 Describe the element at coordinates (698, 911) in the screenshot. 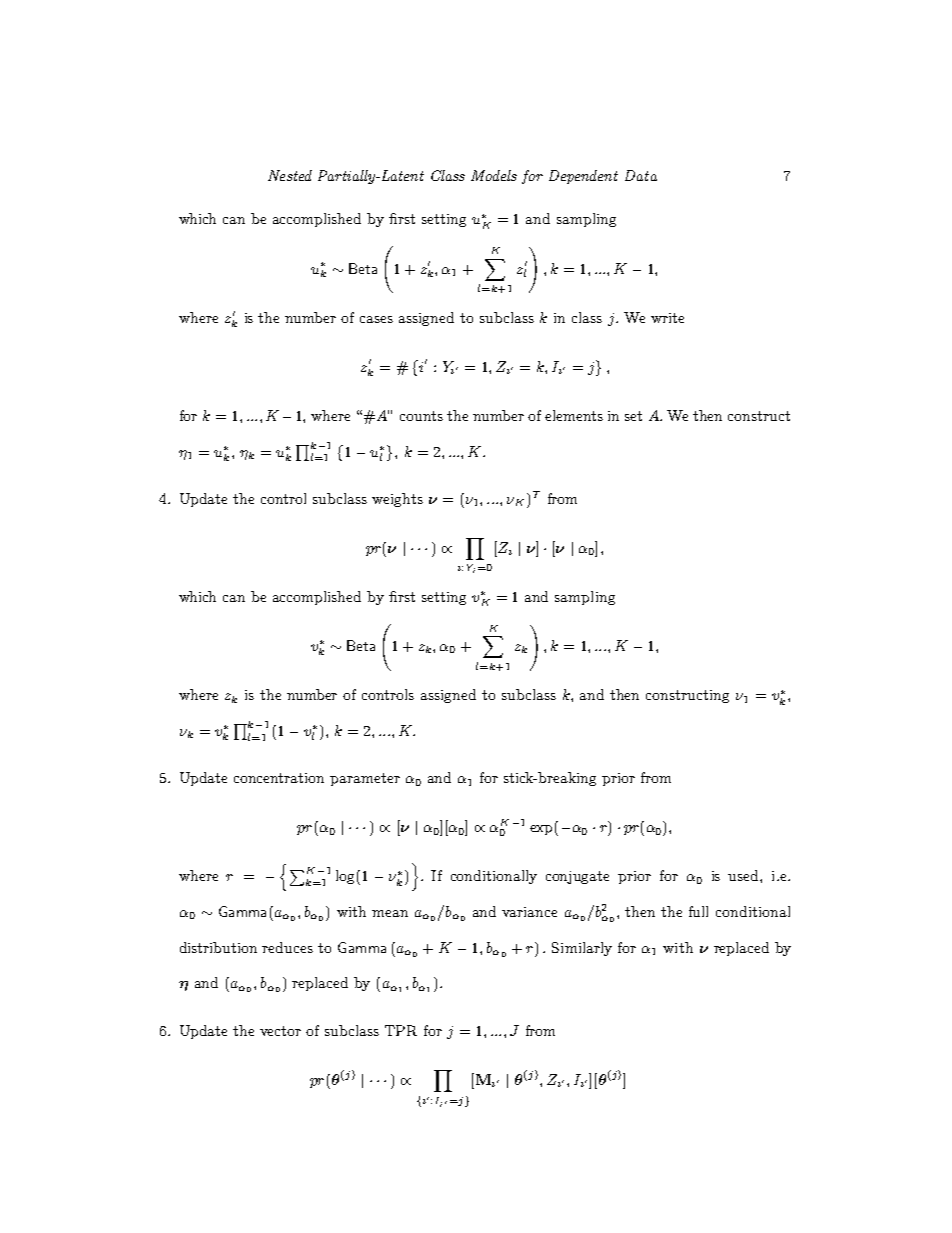

I see `full` at that location.
